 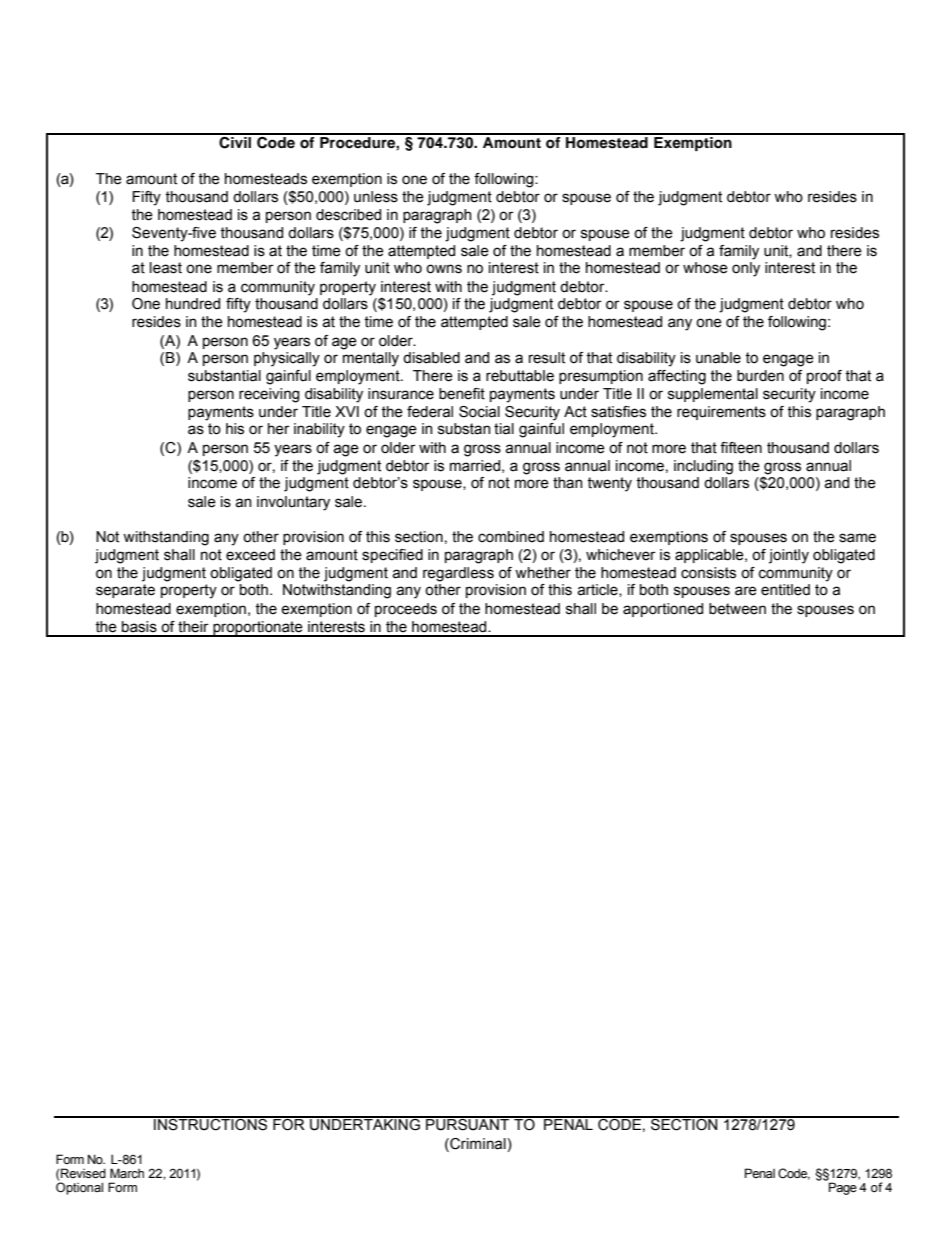 I want to click on between, so click(x=737, y=609).
